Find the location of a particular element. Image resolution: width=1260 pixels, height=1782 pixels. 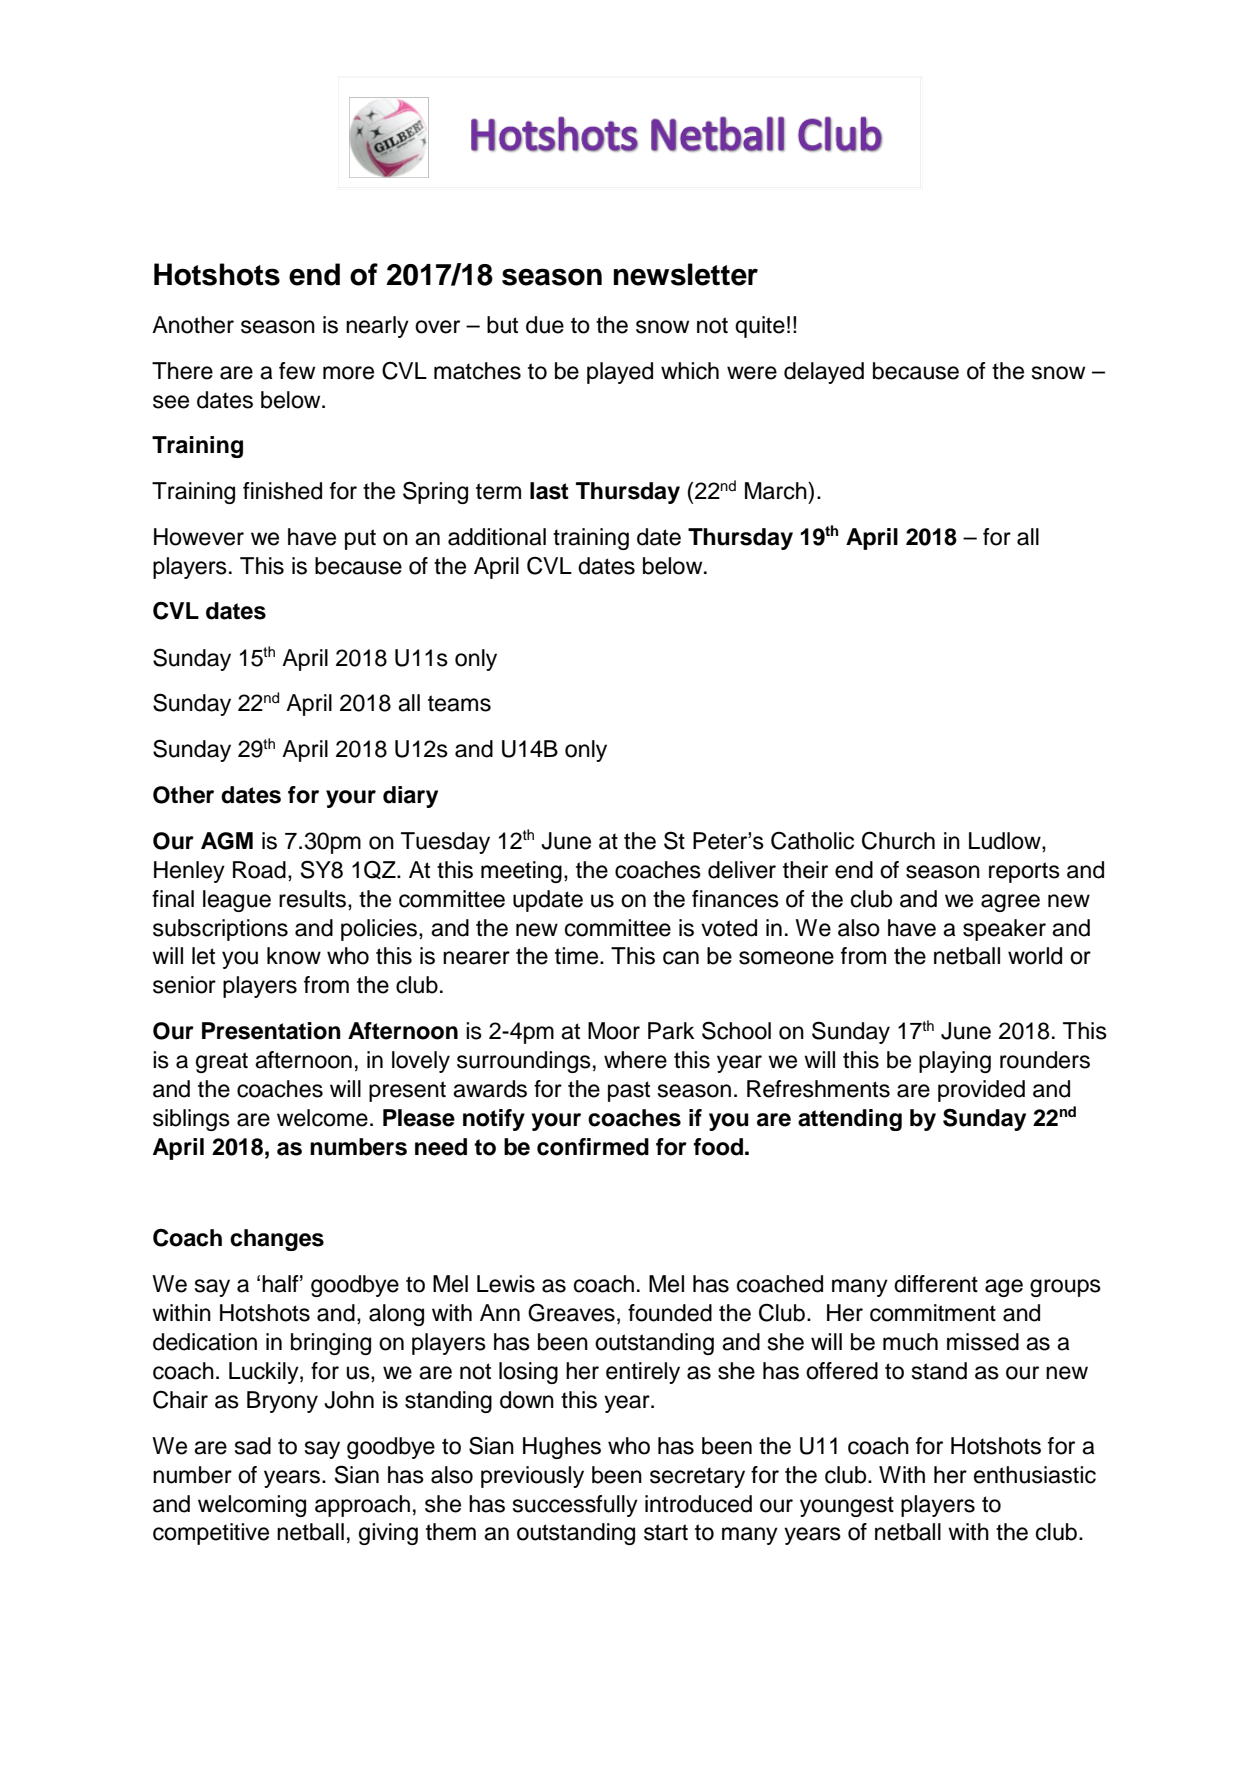

successfully is located at coordinates (575, 1506).
